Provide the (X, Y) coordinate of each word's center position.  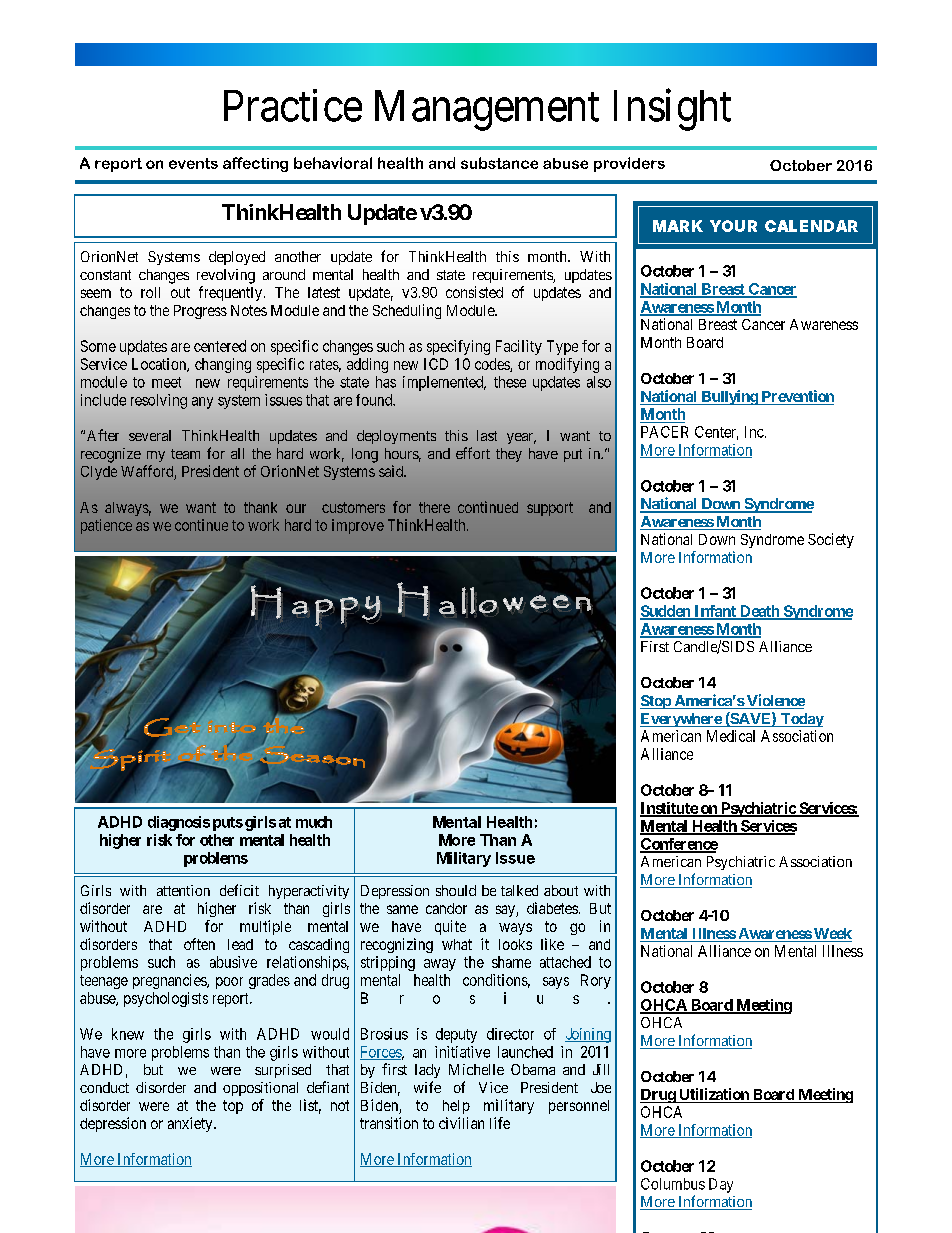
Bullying (729, 397)
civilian (461, 1123)
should (456, 890)
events (193, 163)
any (202, 403)
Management (487, 110)
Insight (672, 110)
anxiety (191, 1124)
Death (759, 612)
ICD (436, 364)
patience (106, 526)
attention (183, 890)
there (434, 507)
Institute (669, 809)
